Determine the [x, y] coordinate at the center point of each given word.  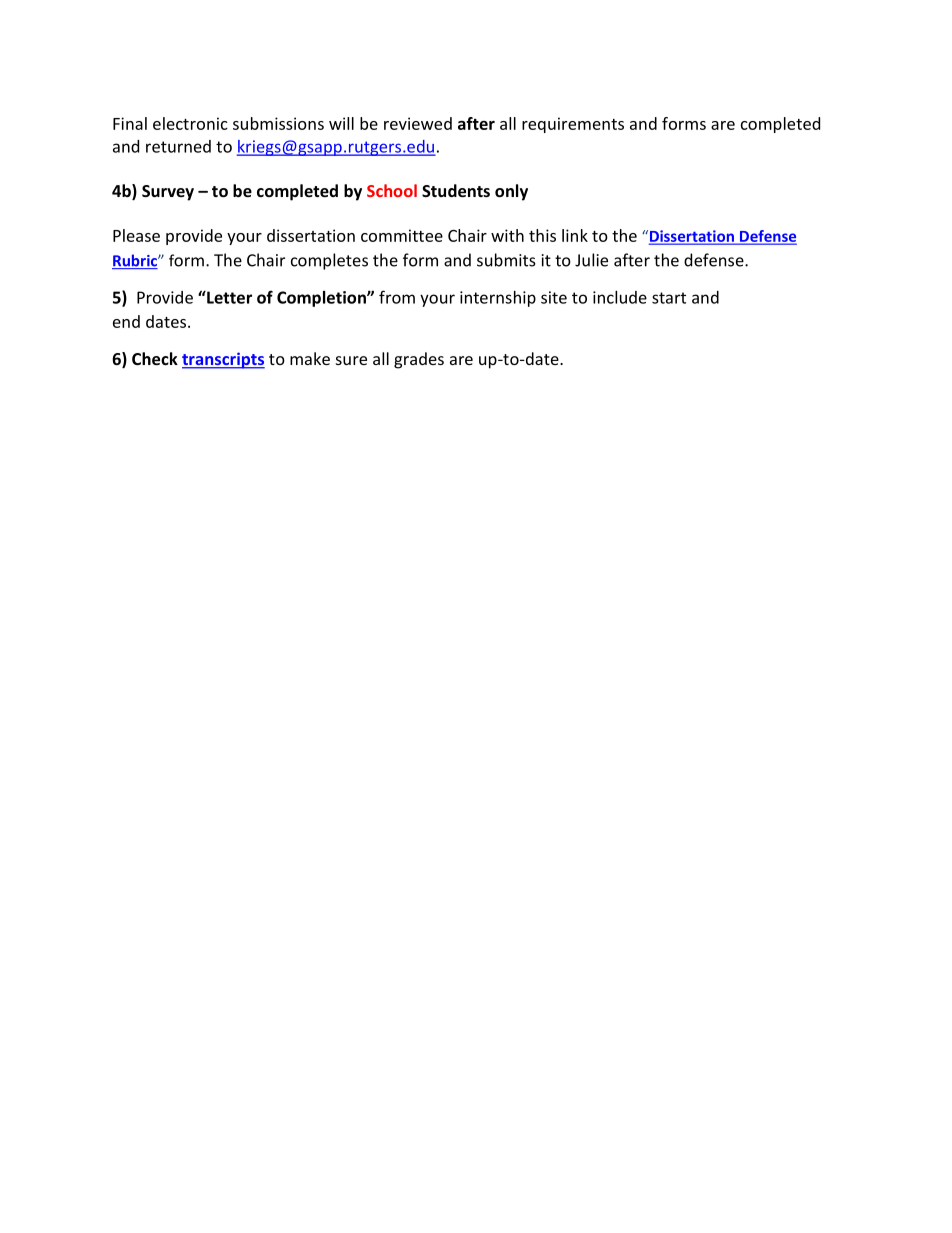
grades [419, 360]
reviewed [418, 123]
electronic [190, 123]
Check [155, 358]
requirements [573, 125]
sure [351, 360]
